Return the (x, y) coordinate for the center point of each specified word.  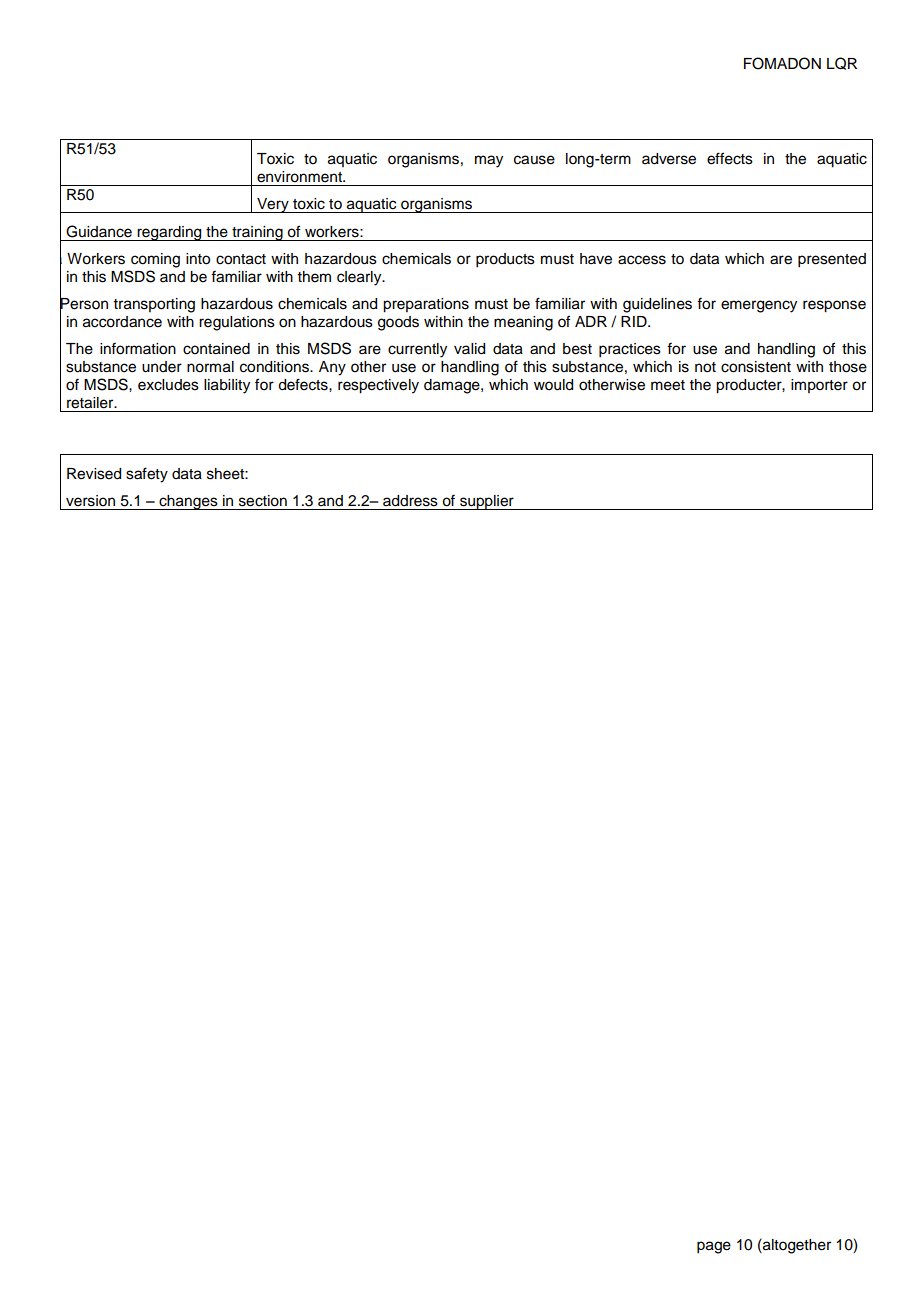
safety (147, 475)
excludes (168, 385)
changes (188, 502)
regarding (169, 233)
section (263, 501)
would (553, 385)
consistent (756, 367)
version (90, 501)
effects (730, 158)
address (410, 501)
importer (819, 386)
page (714, 1247)
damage (453, 386)
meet (668, 385)
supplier (487, 502)
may (489, 161)
